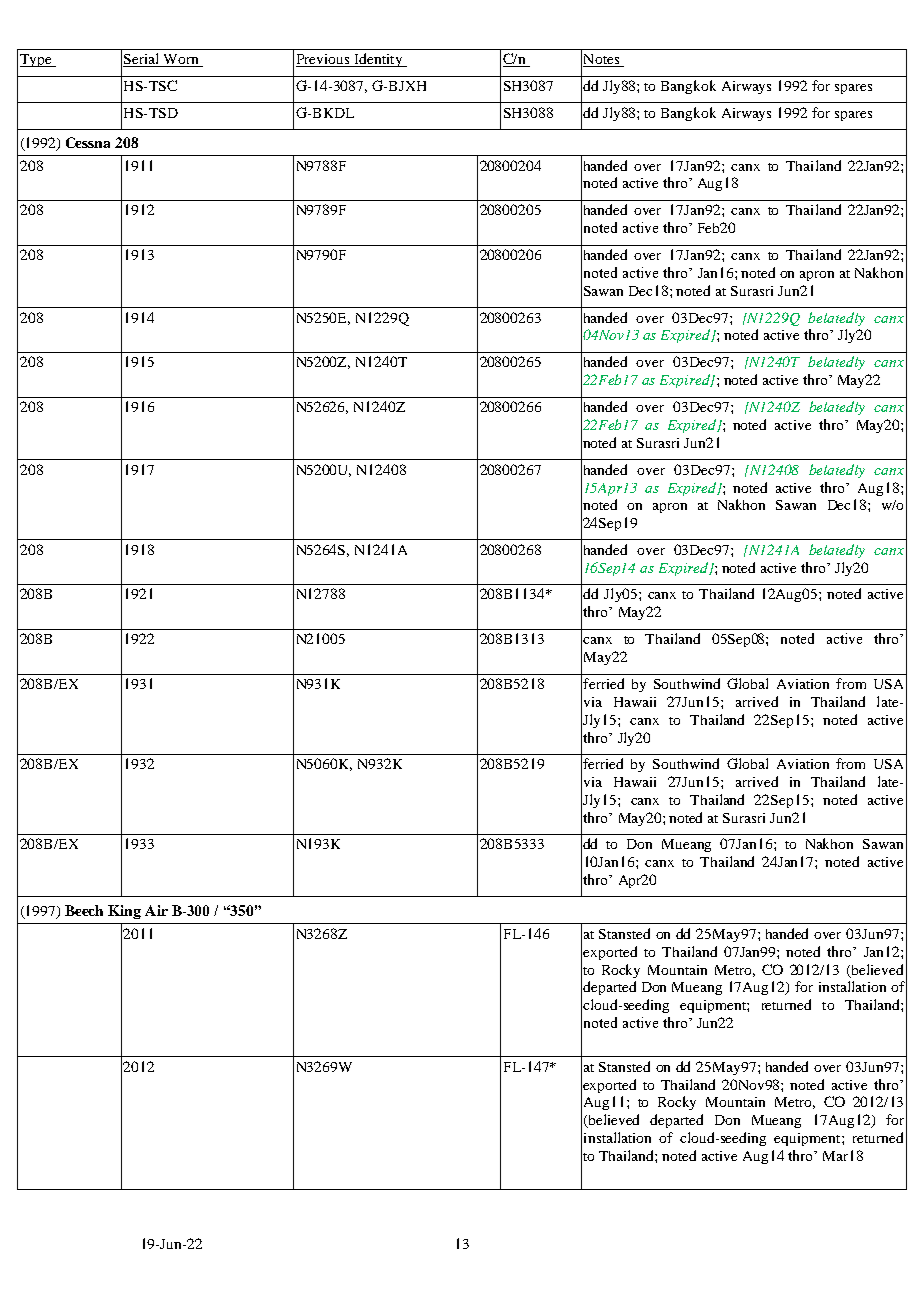 The height and width of the page is (1307, 924). Describe the element at coordinates (142, 60) in the page. I see `Serial` at that location.
